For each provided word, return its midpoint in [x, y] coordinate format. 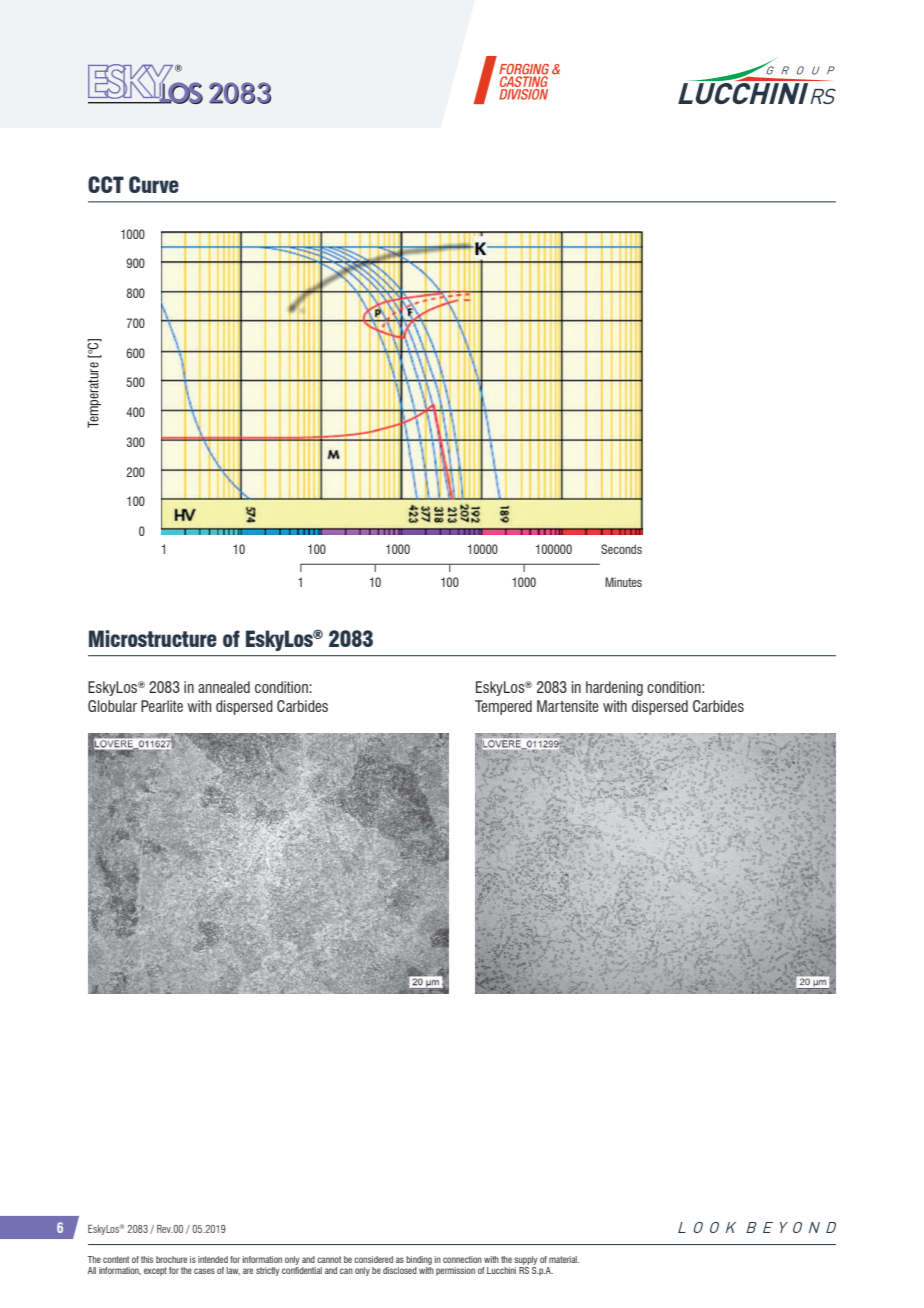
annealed [224, 687]
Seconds [621, 549]
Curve [154, 184]
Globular [112, 706]
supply [525, 1260]
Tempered [503, 707]
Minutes [623, 582]
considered [373, 1259]
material [564, 1259]
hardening [614, 688]
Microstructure [153, 638]
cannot [329, 1259]
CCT [106, 184]
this [147, 1259]
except [155, 1271]
